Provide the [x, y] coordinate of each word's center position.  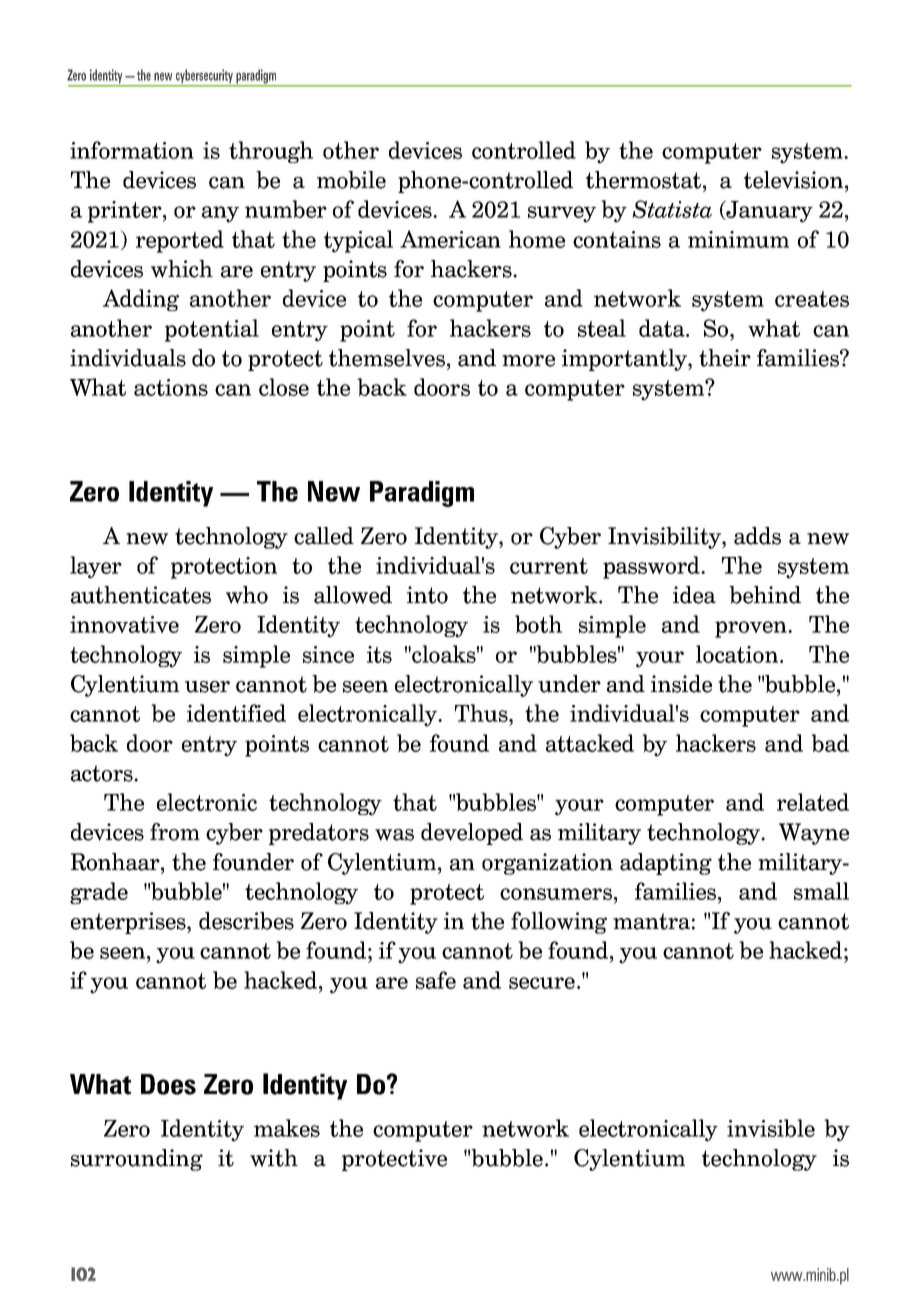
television [793, 180]
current [549, 566]
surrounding [137, 1160]
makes [287, 1128]
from [175, 832]
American [450, 239]
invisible [771, 1128]
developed [472, 834]
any [220, 214]
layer [96, 567]
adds [757, 536]
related [813, 802]
